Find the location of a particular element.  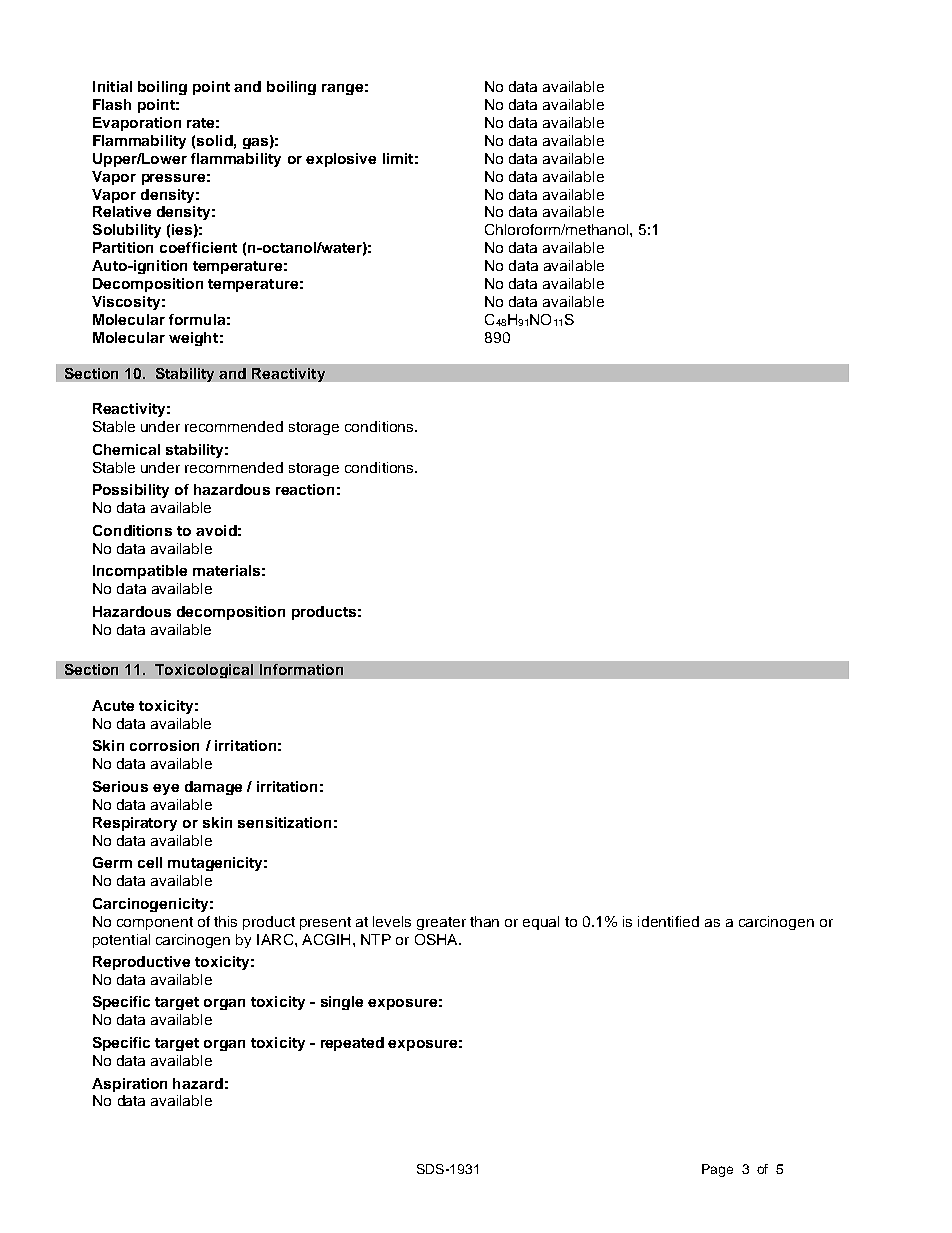

Flash is located at coordinates (112, 104).
